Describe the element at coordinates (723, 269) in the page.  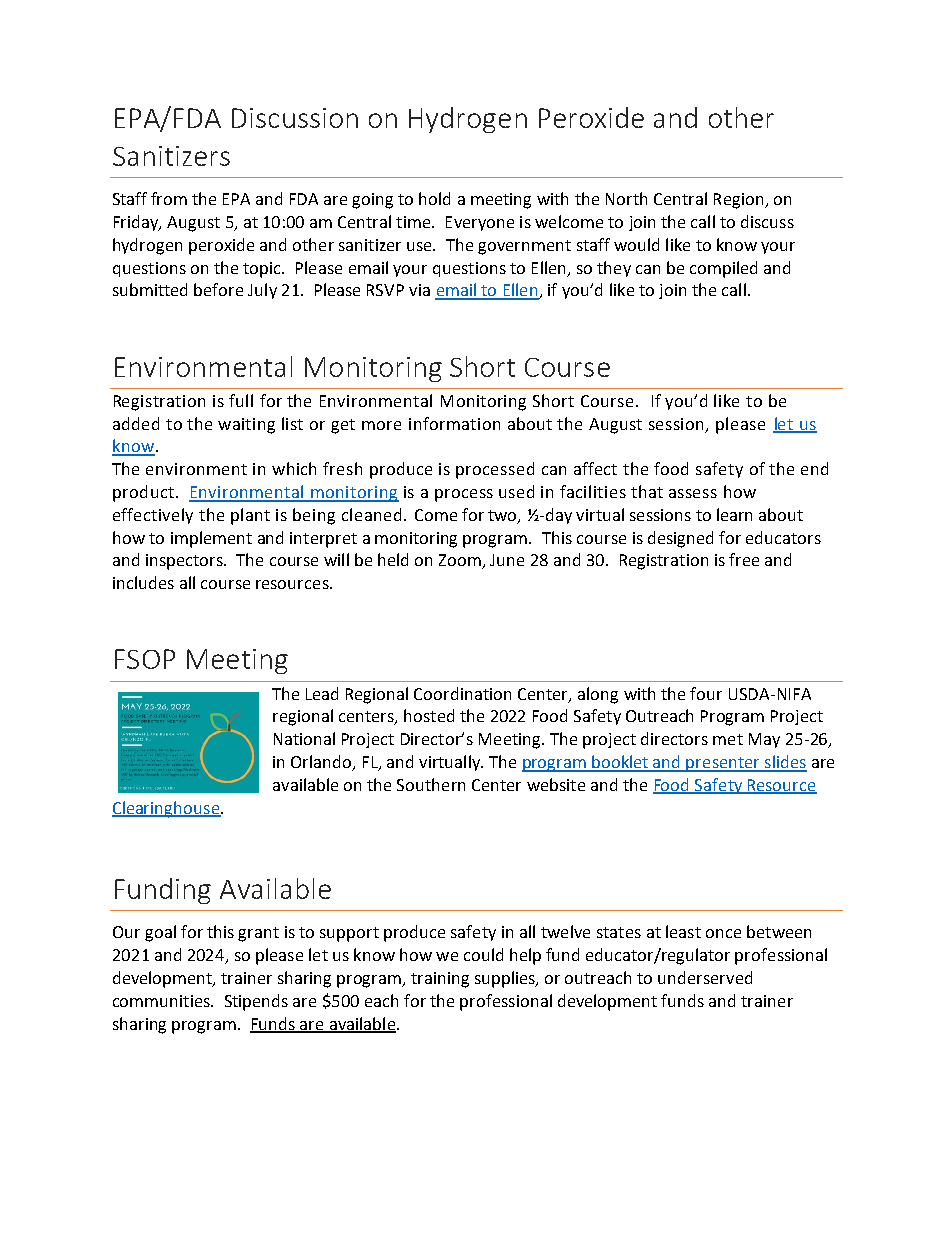
I see `compiled` at that location.
